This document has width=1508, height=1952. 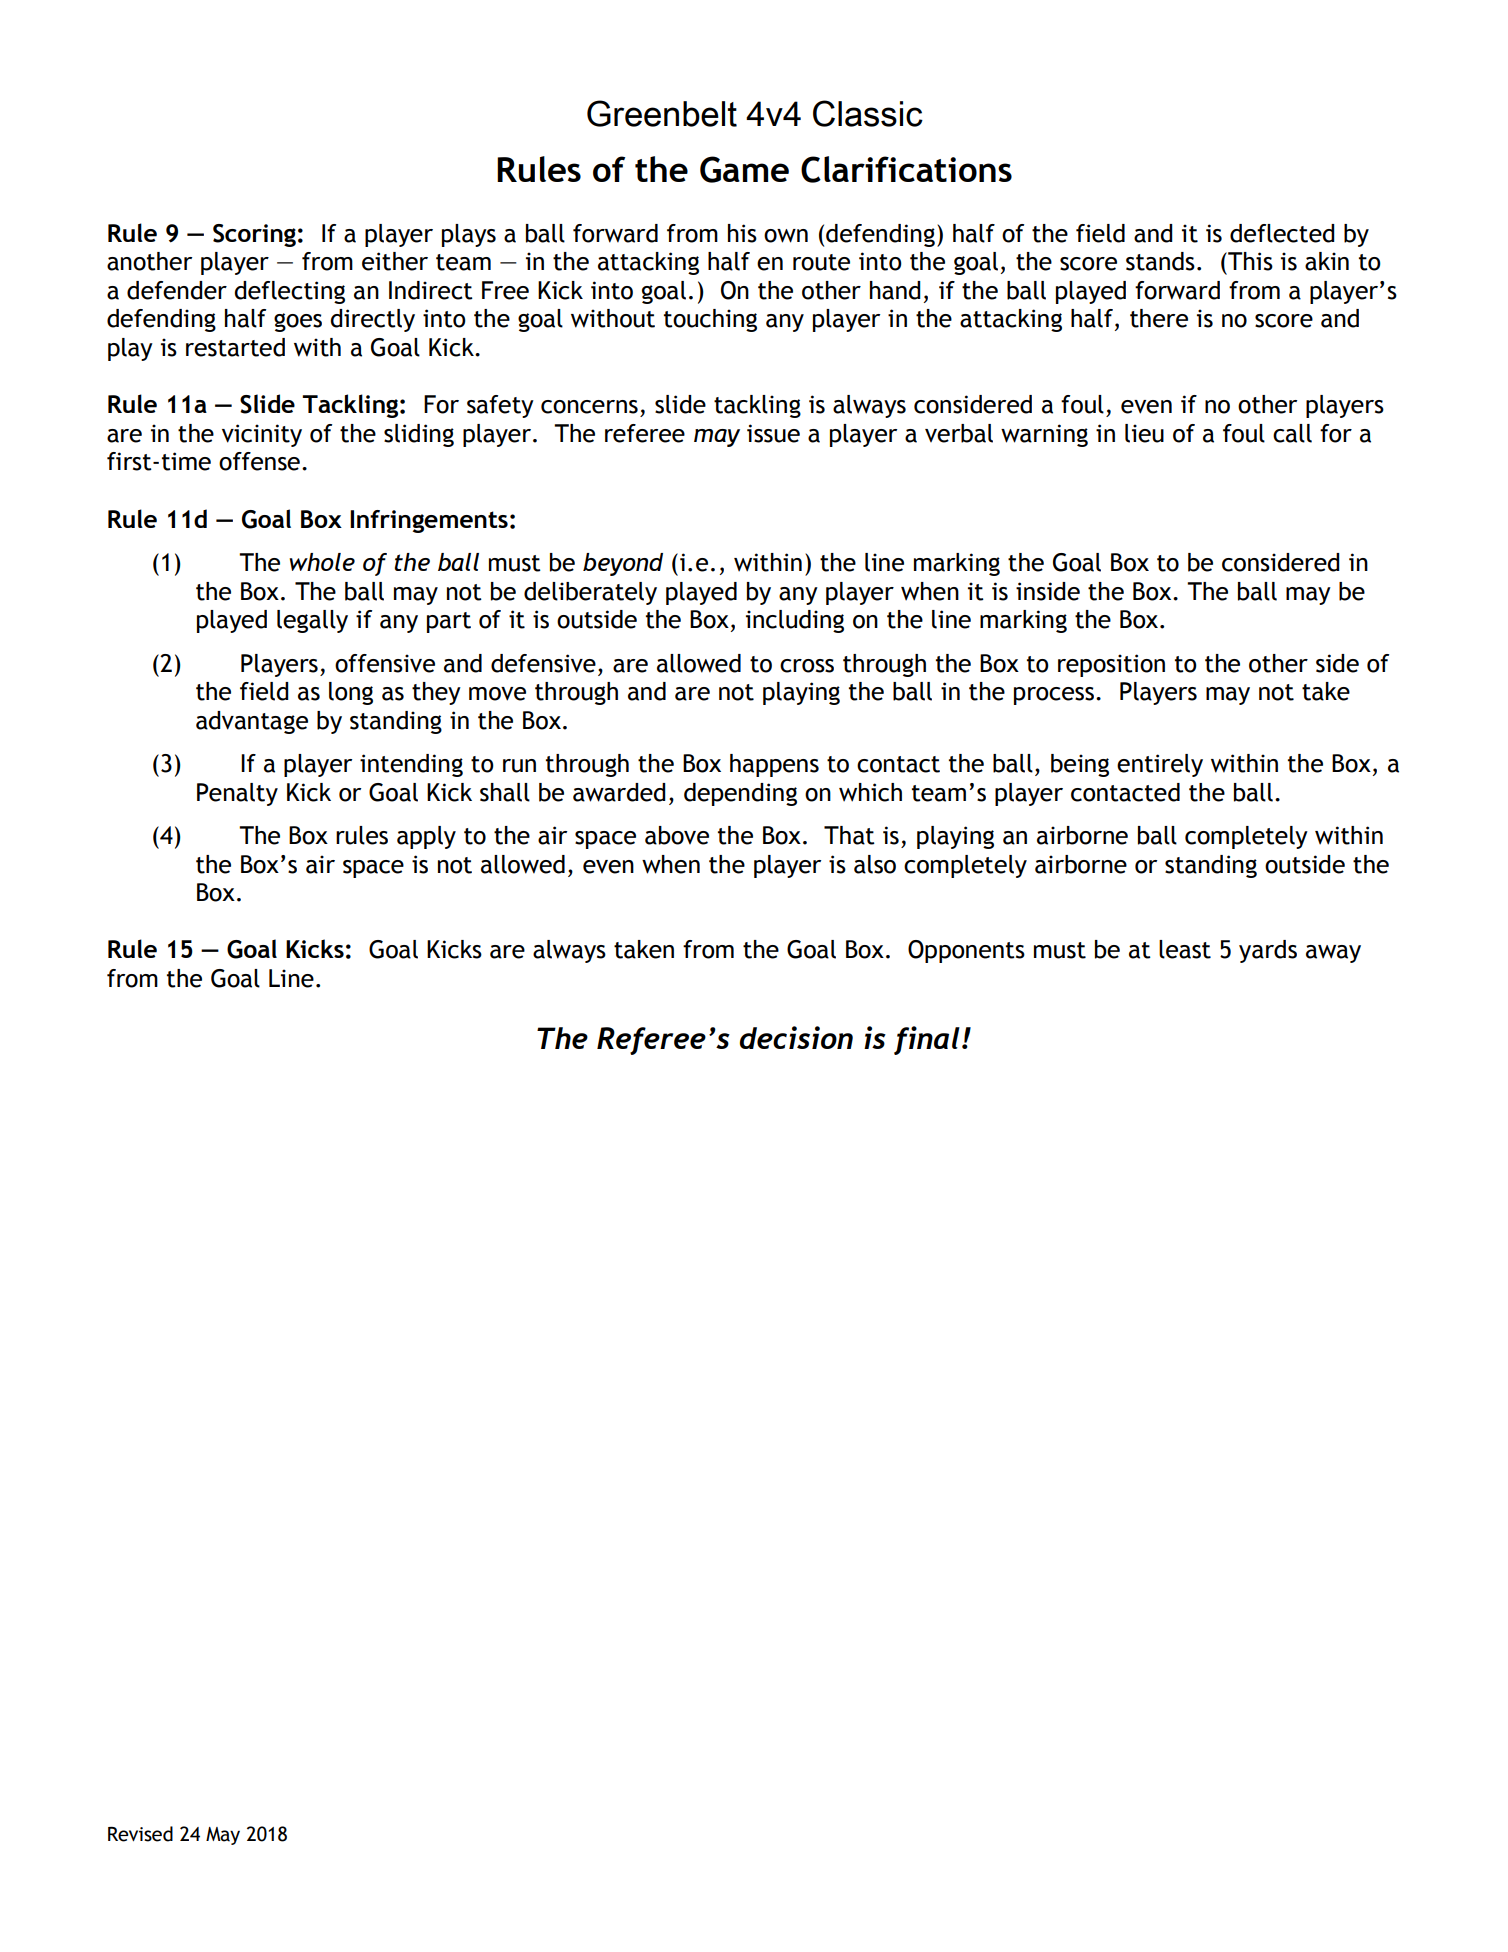 What do you see at coordinates (1160, 765) in the document?
I see `entirely` at bounding box center [1160, 765].
